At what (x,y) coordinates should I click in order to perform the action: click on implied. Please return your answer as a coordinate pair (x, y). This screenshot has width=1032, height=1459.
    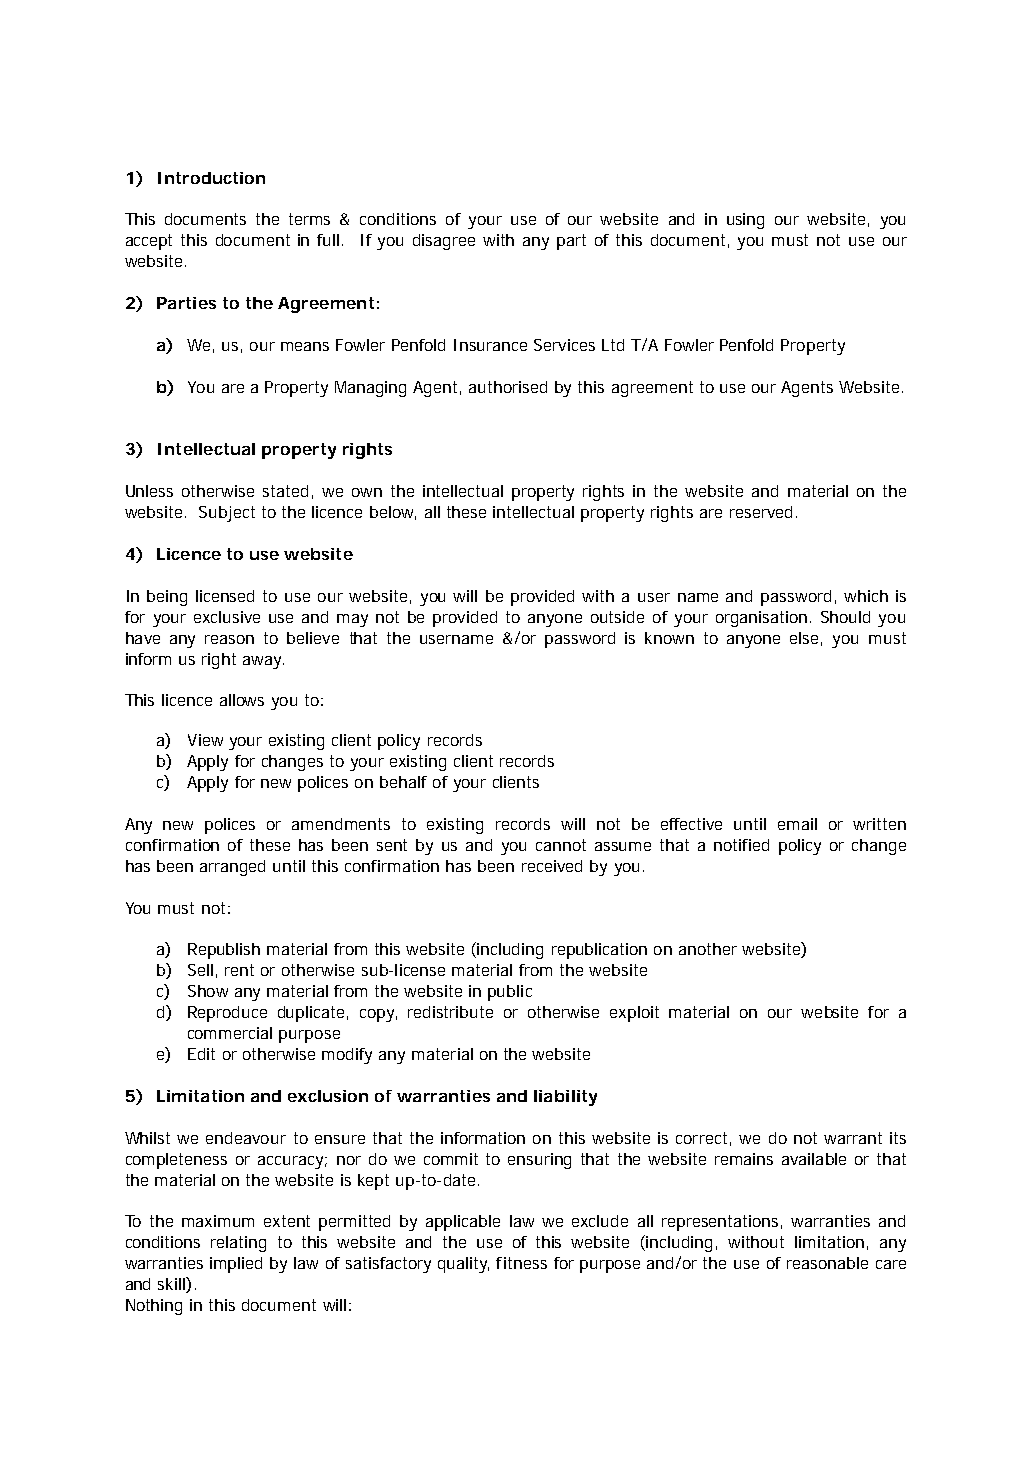
    Looking at the image, I should click on (236, 1265).
